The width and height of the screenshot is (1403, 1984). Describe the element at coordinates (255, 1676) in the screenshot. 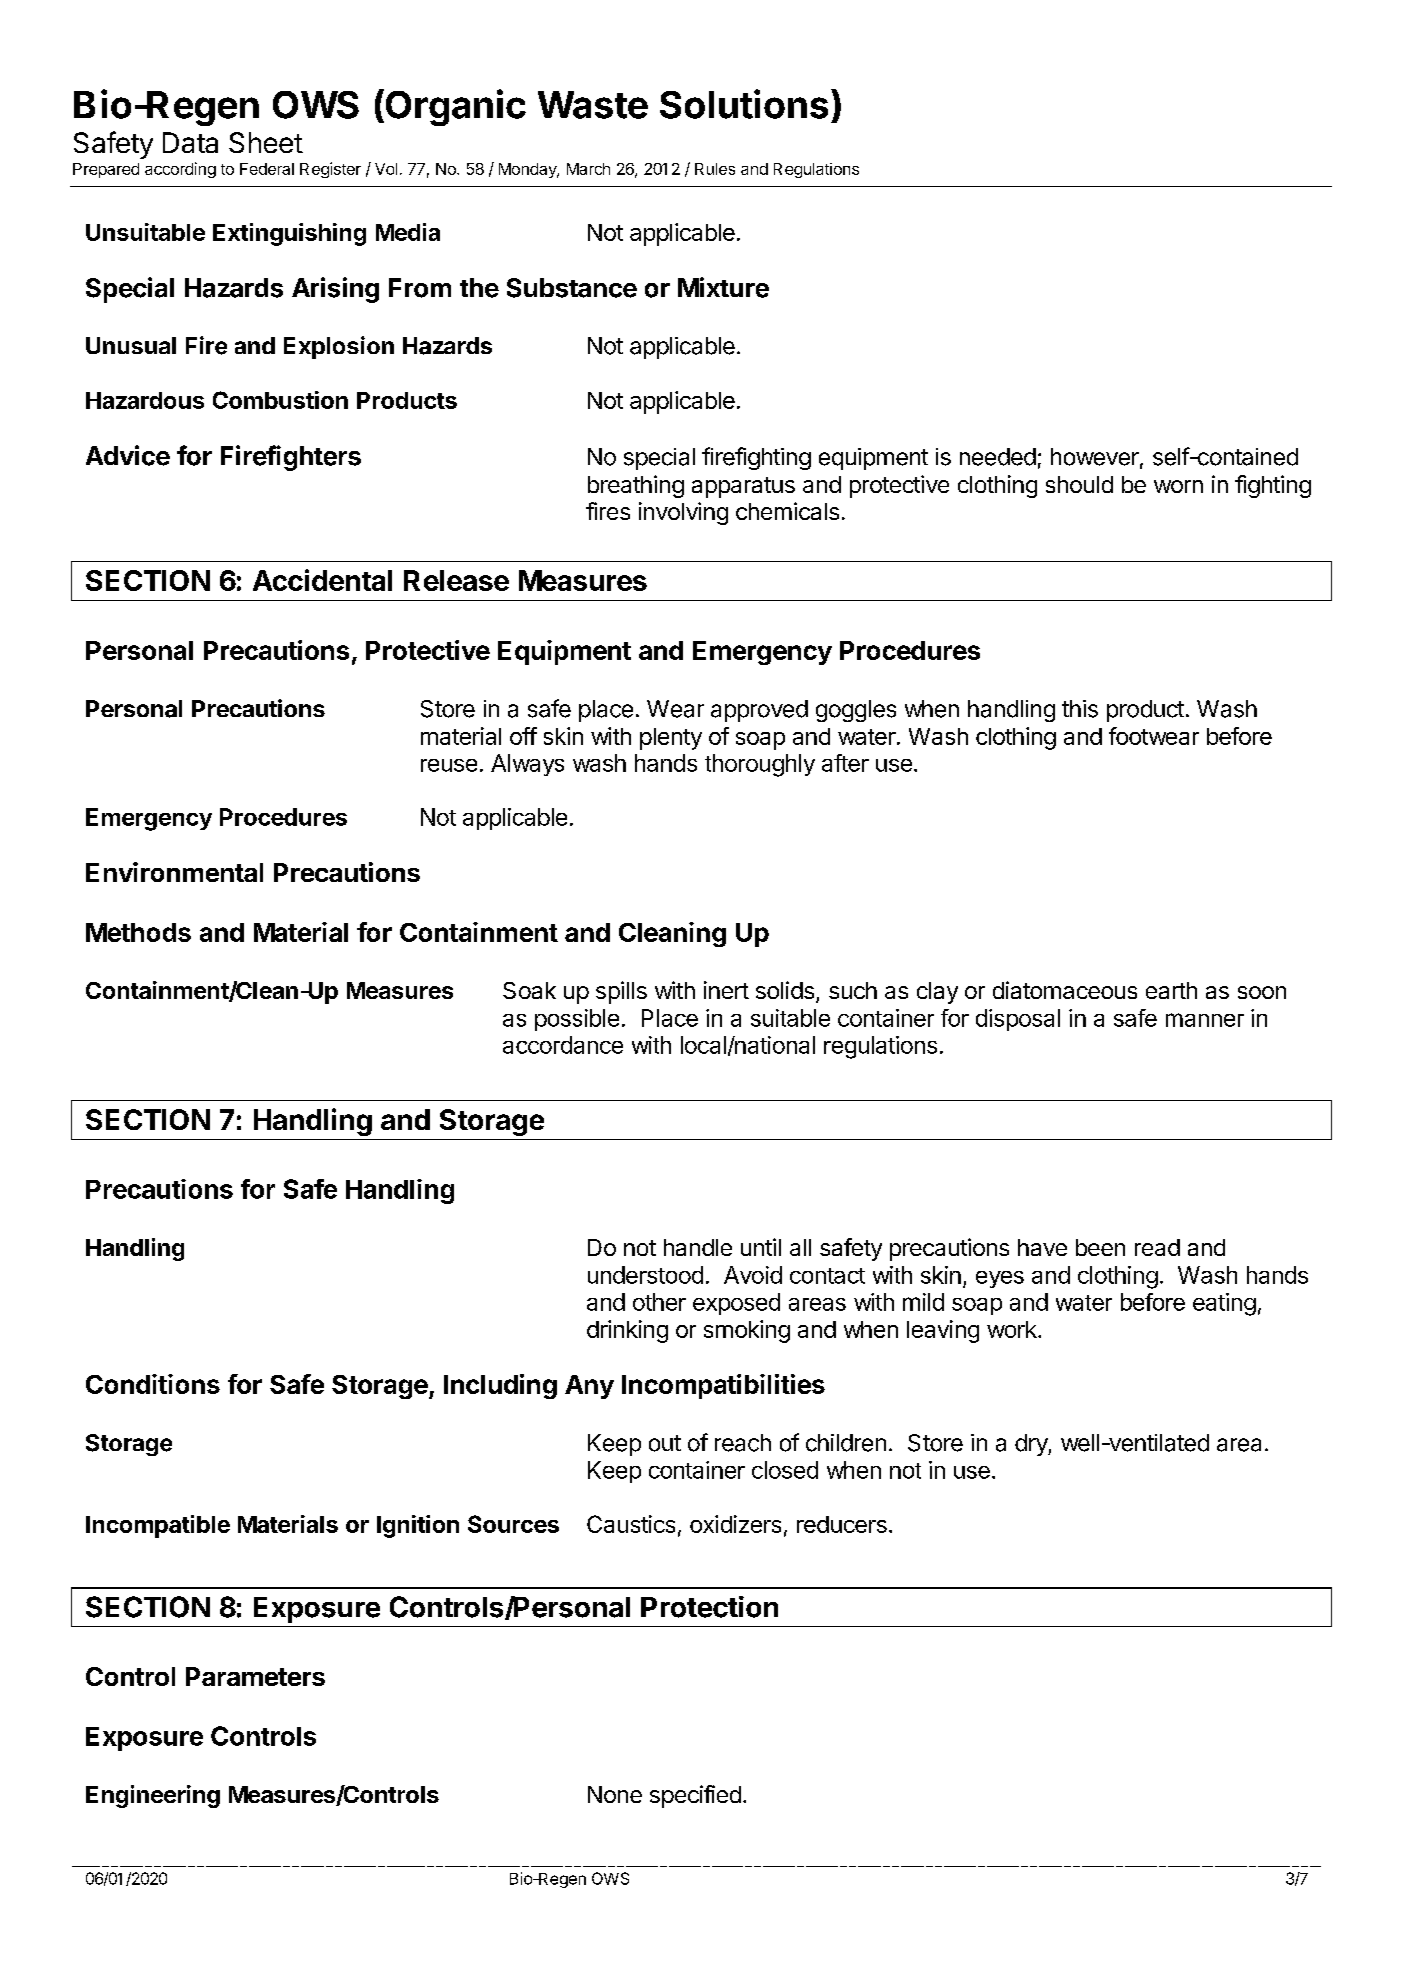

I see `Parameters` at that location.
